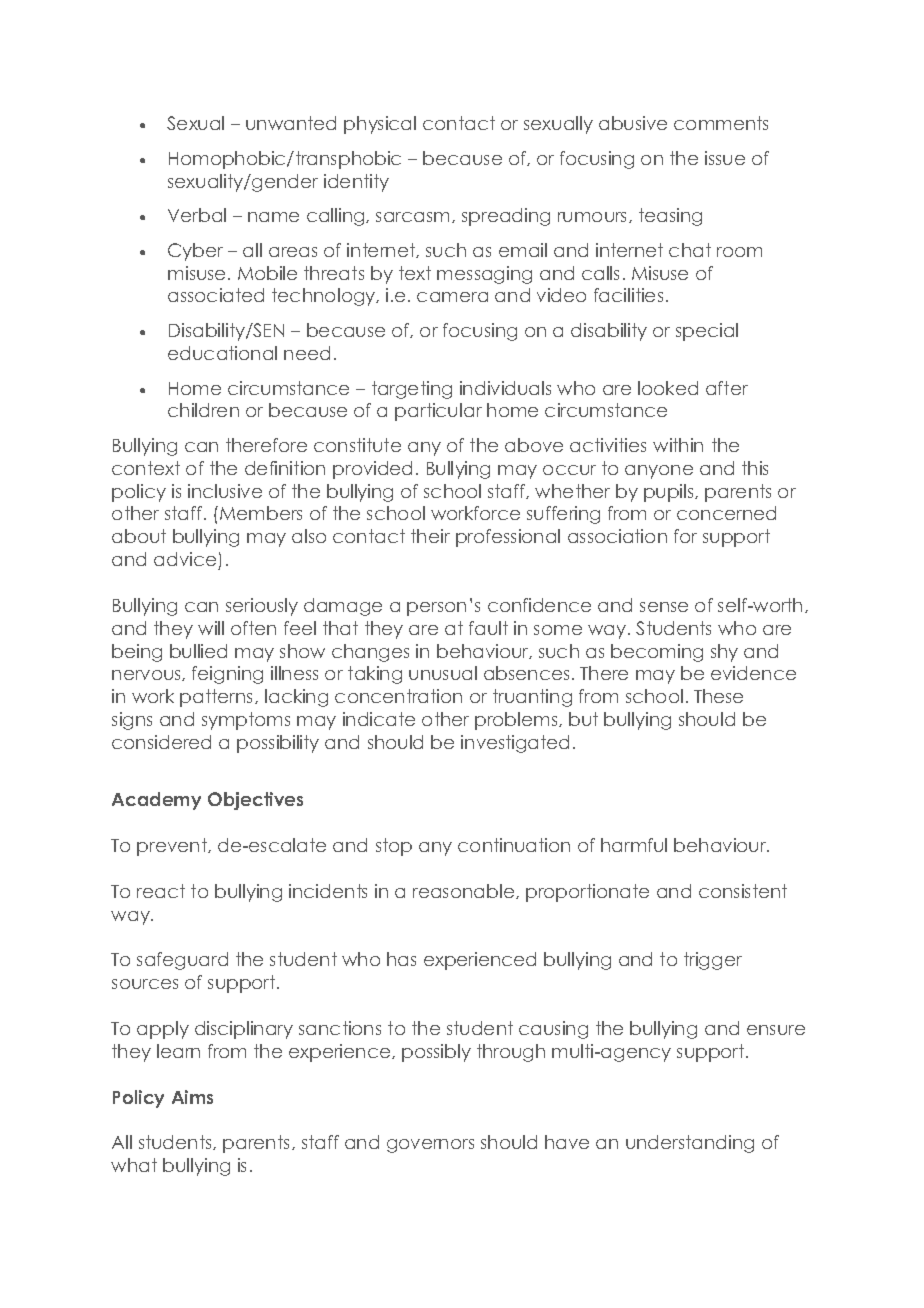 The width and height of the screenshot is (924, 1308). I want to click on continuation, so click(514, 845).
